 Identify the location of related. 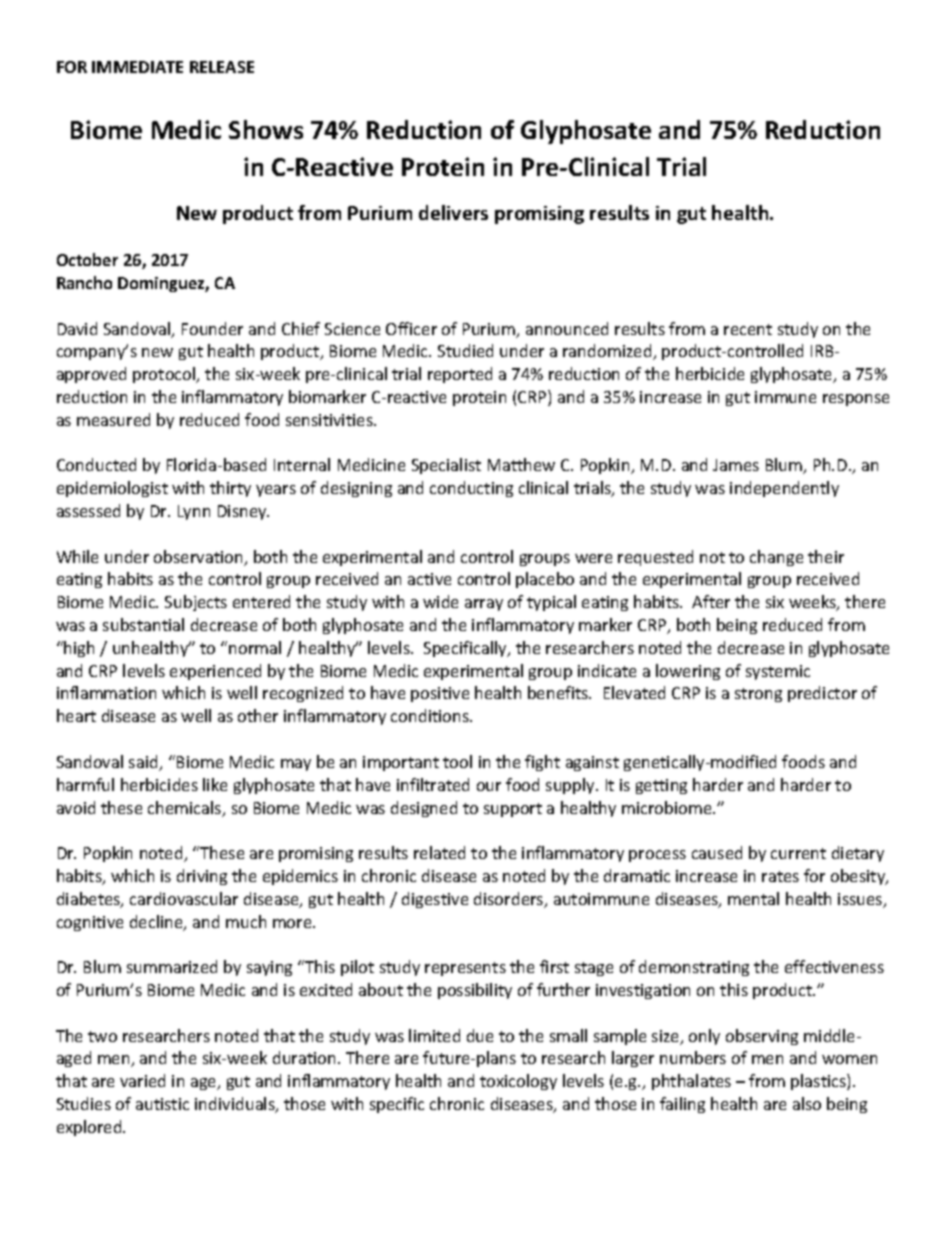
(439, 852).
